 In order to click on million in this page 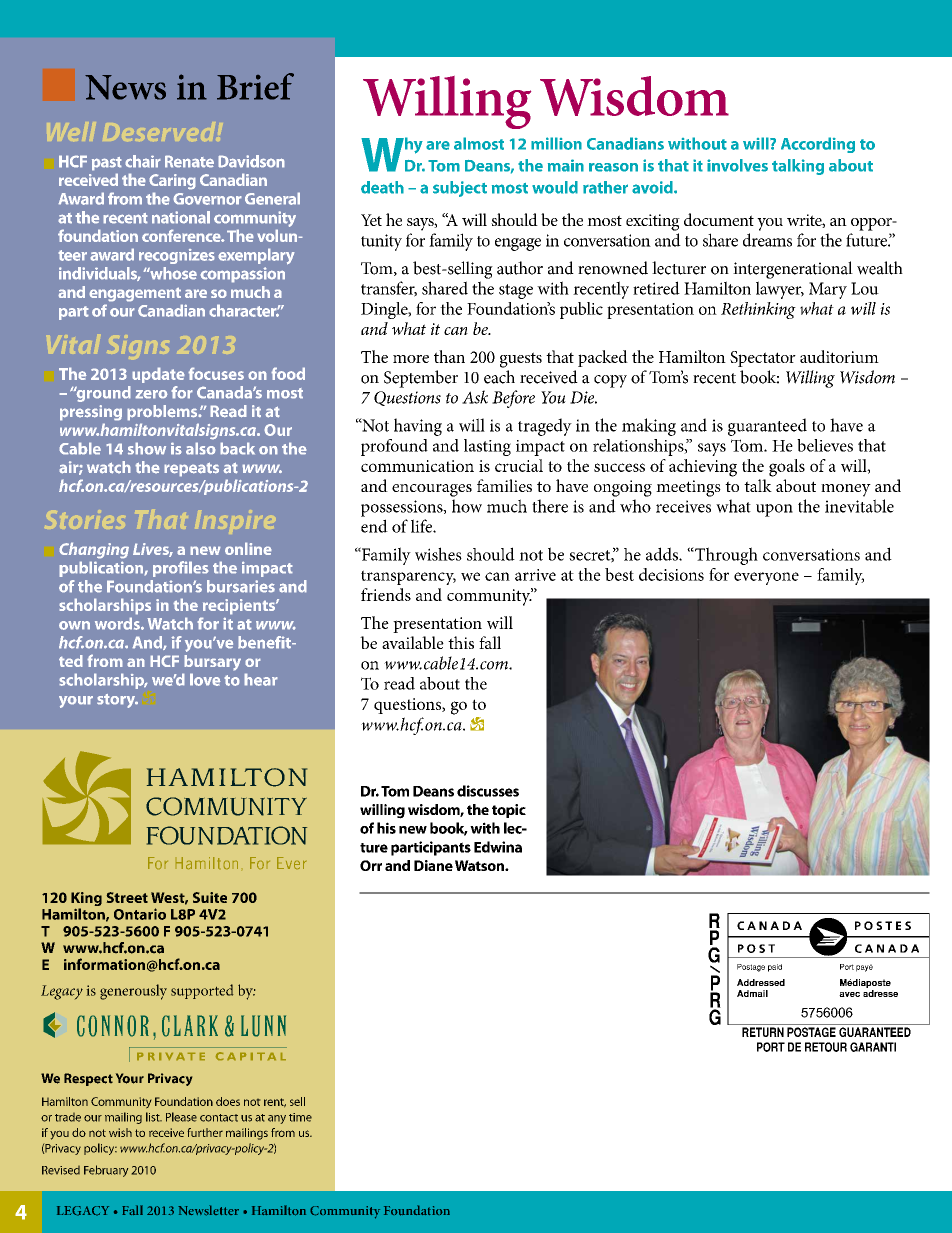, I will do `click(556, 143)`.
